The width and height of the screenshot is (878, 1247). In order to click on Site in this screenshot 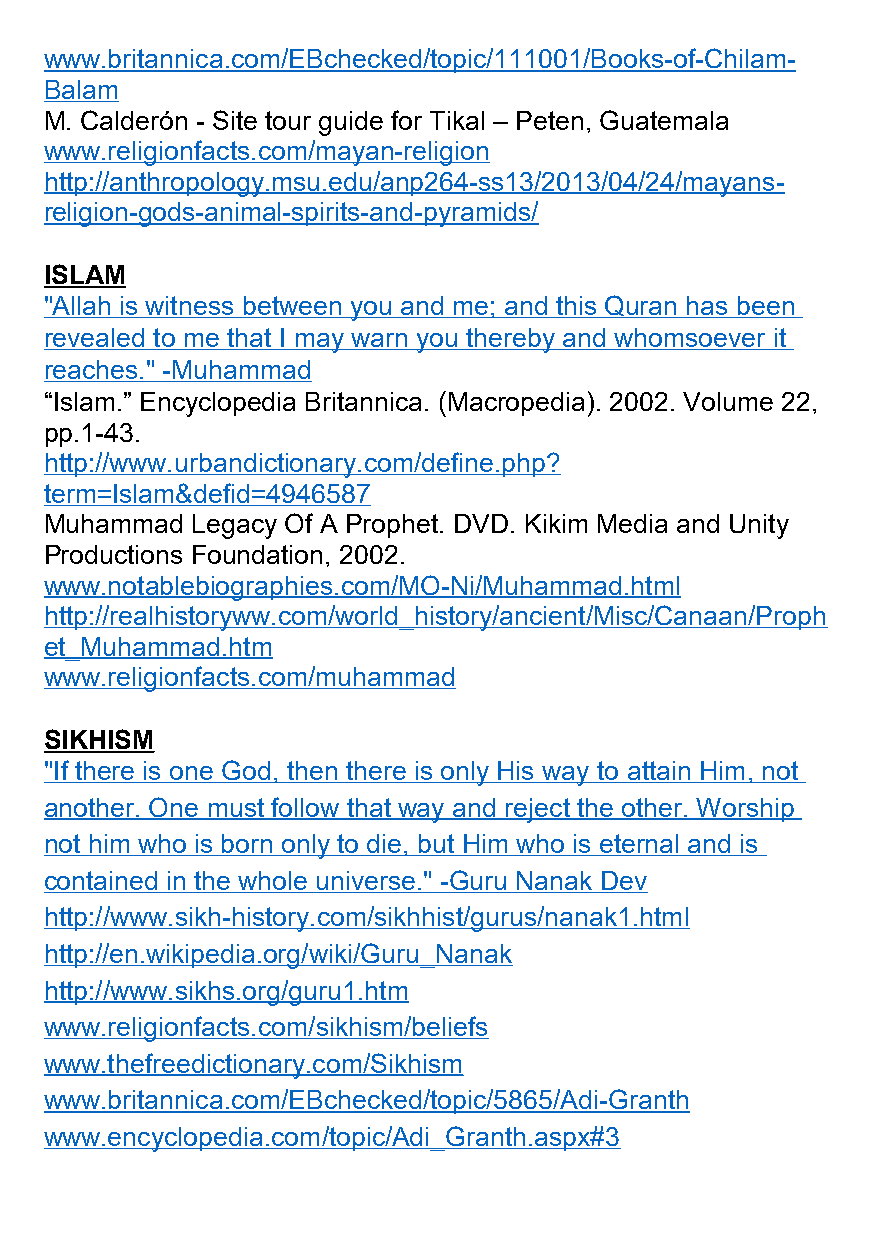, I will do `click(235, 120)`.
